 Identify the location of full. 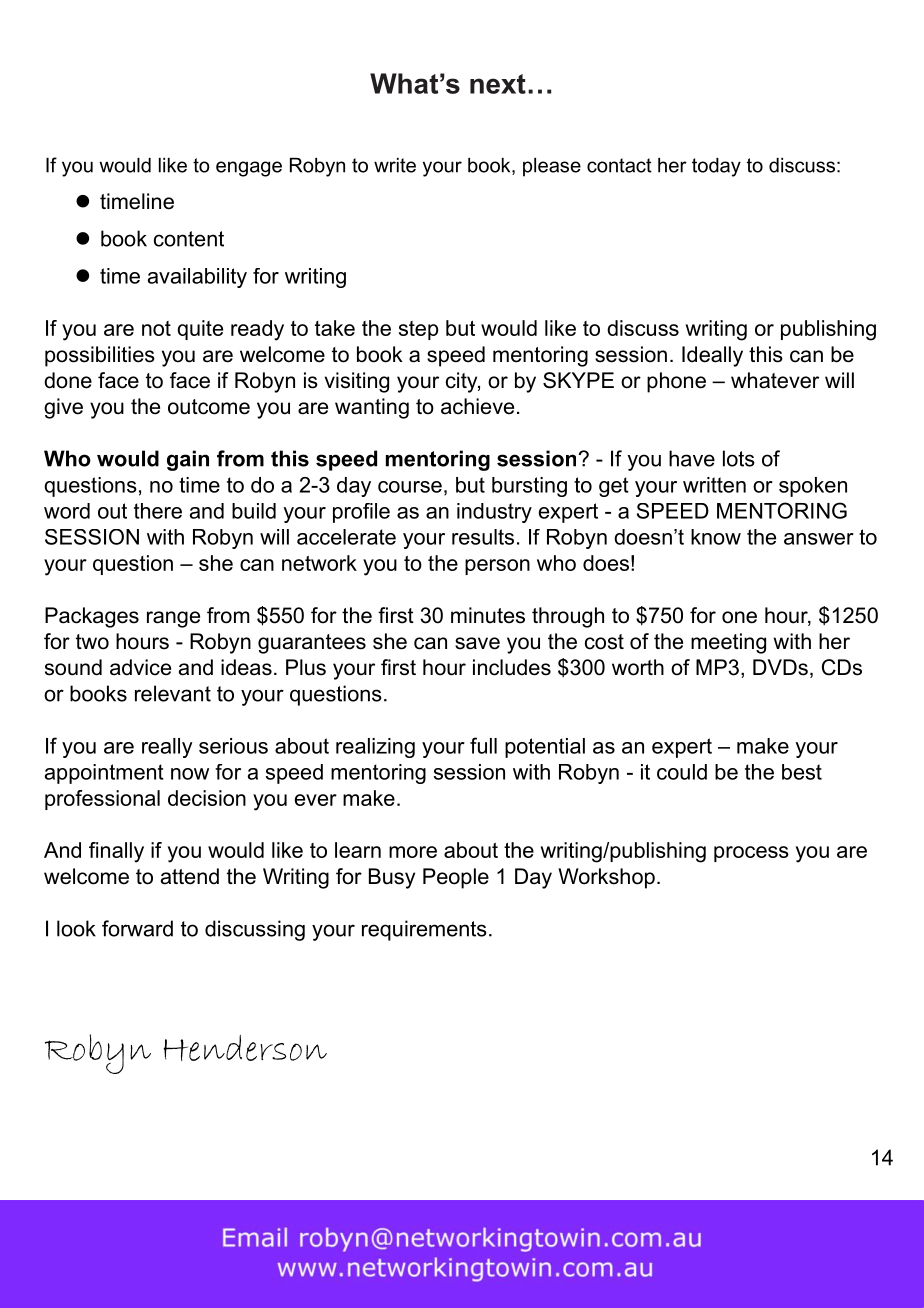
(483, 745).
